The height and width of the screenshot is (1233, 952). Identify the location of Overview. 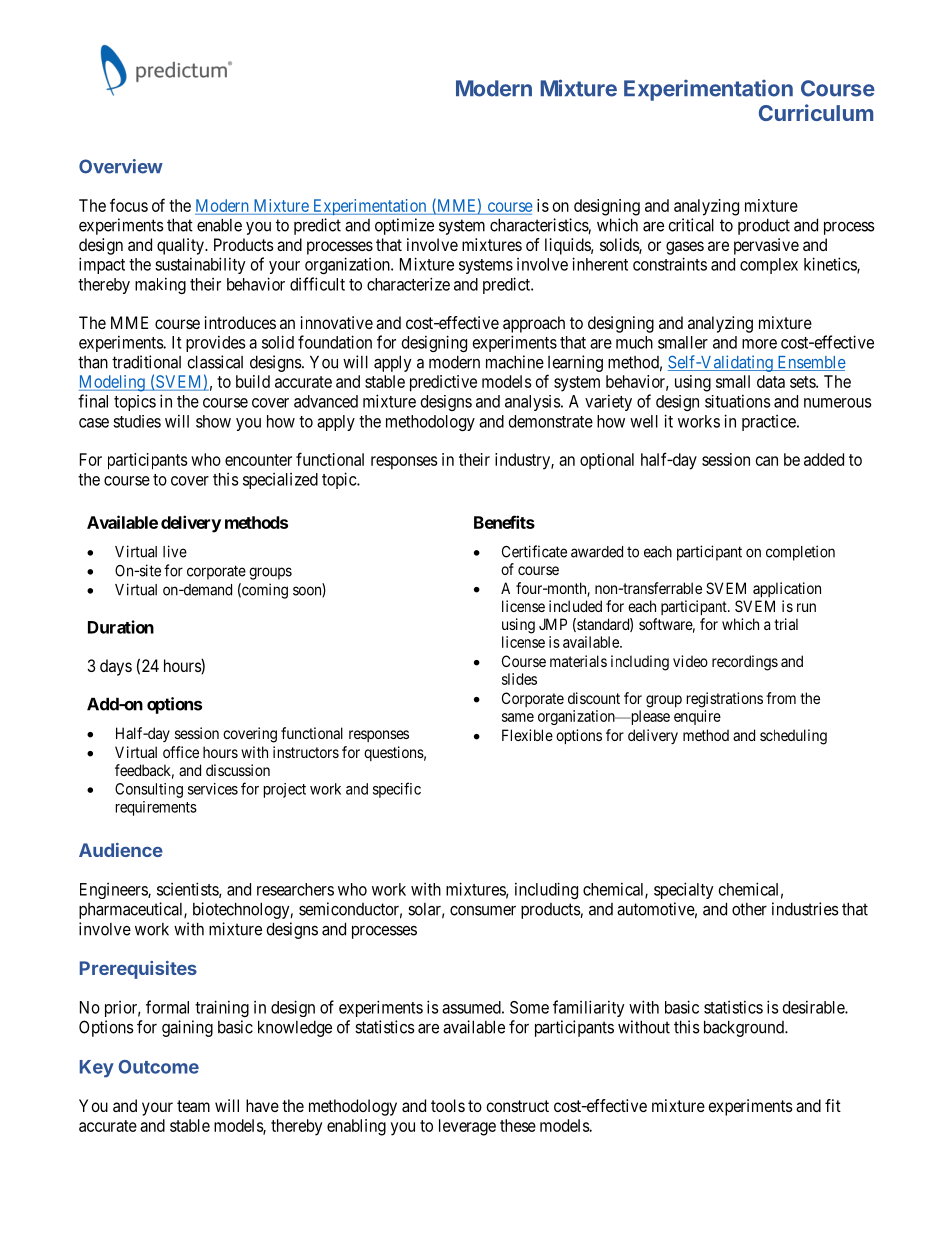
(121, 166).
